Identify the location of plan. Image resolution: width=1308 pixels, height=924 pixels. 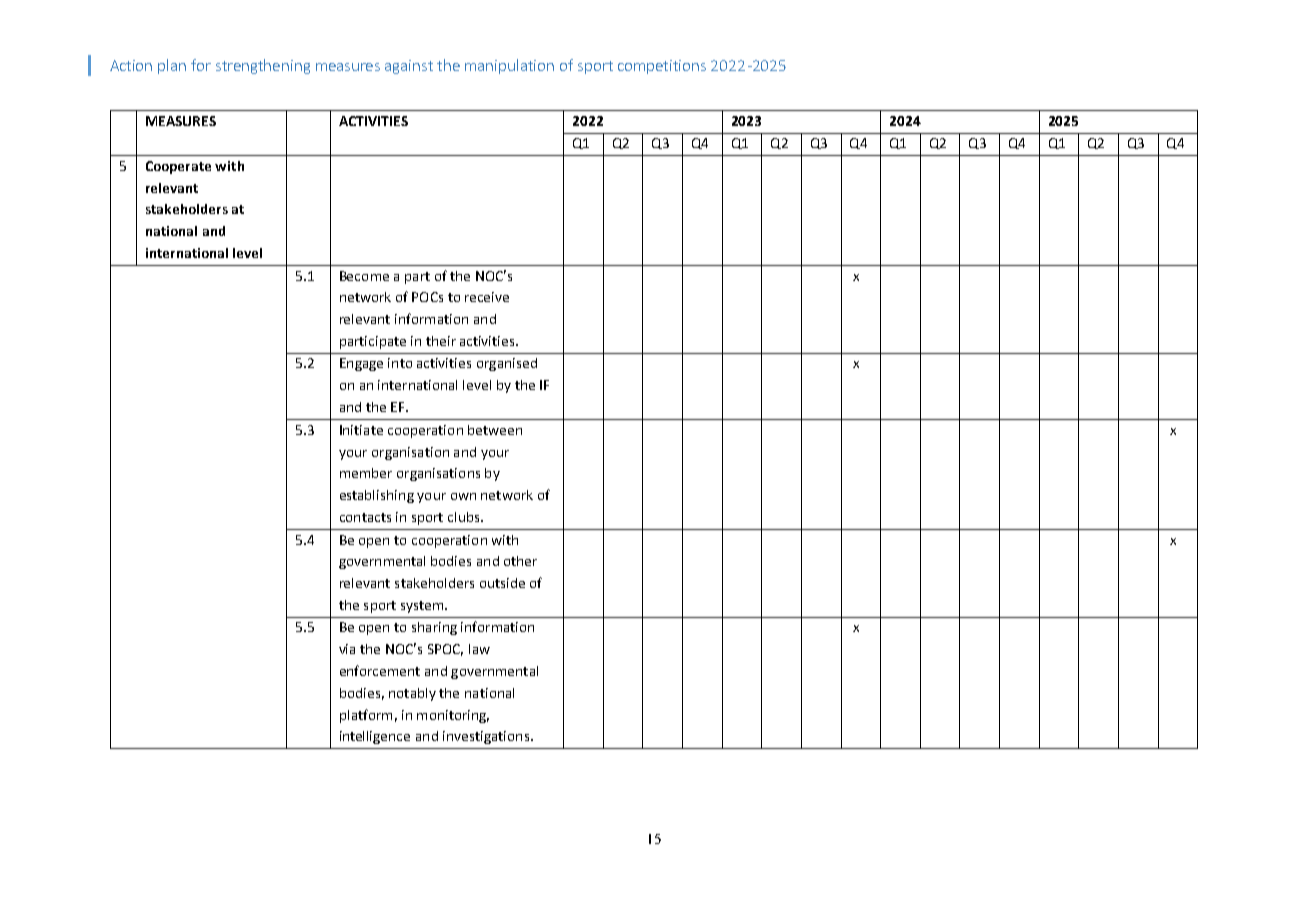
(172, 66).
